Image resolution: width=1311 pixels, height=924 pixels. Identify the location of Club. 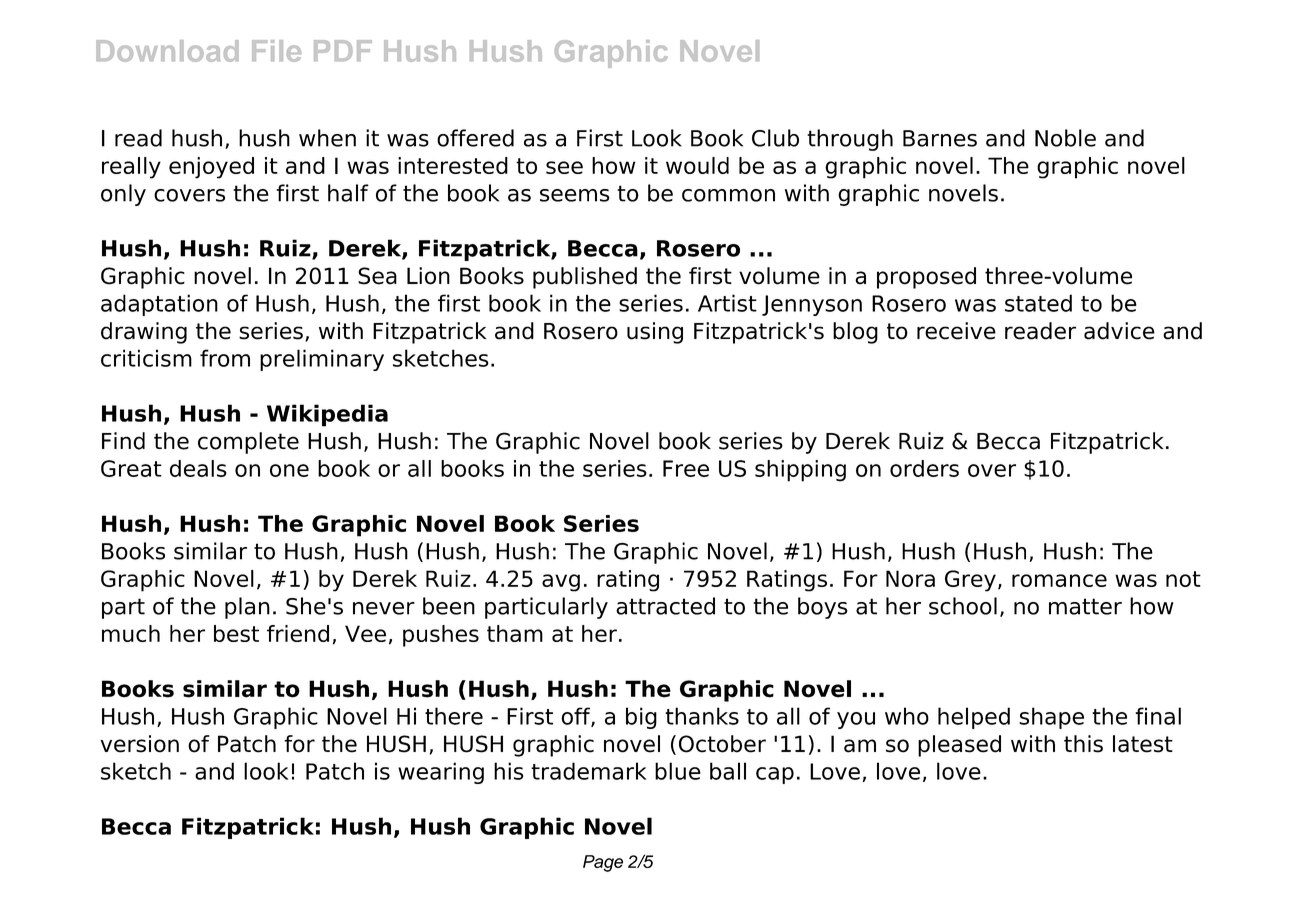
(775, 138).
